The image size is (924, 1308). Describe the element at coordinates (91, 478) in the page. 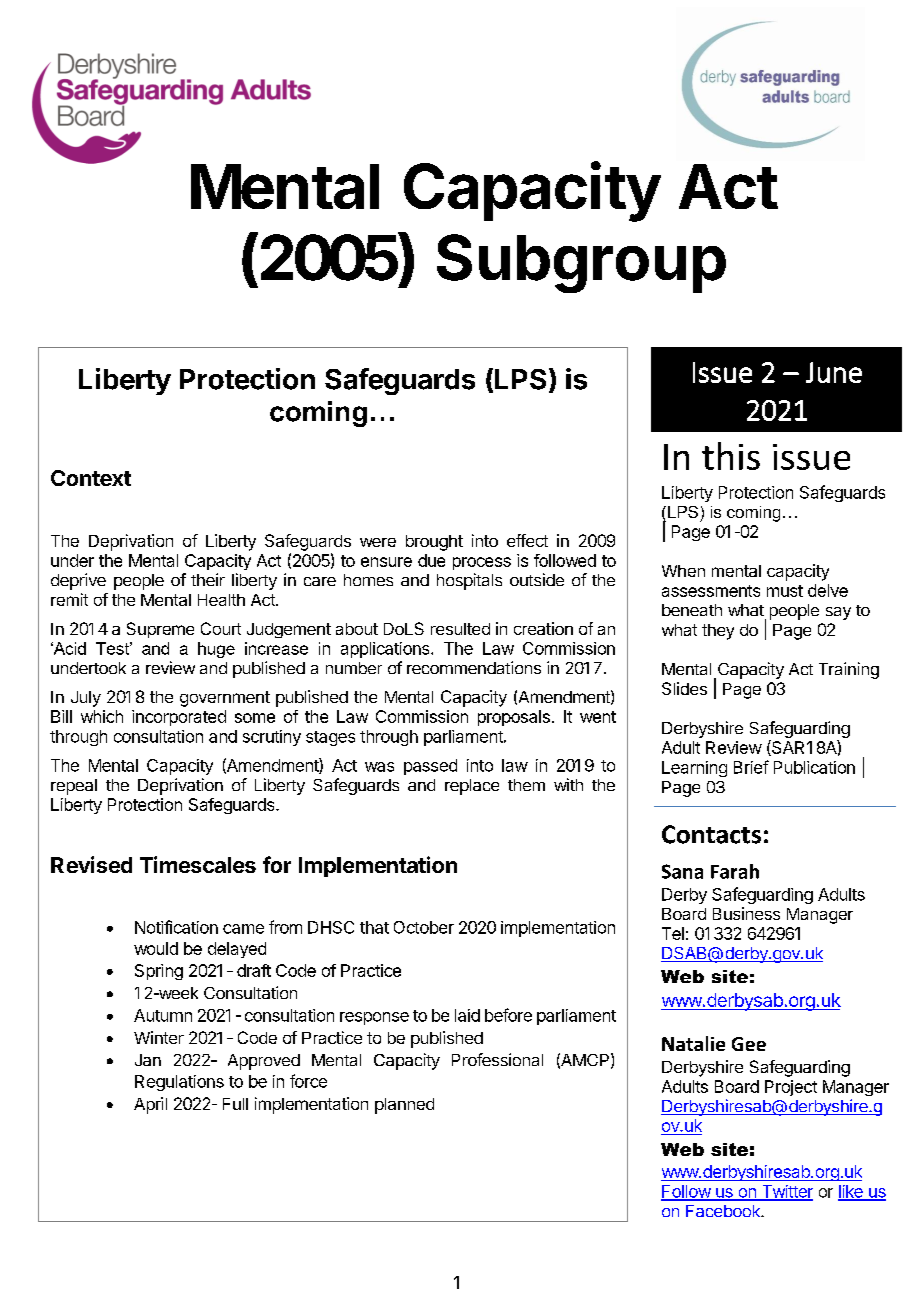

I see `Context` at that location.
